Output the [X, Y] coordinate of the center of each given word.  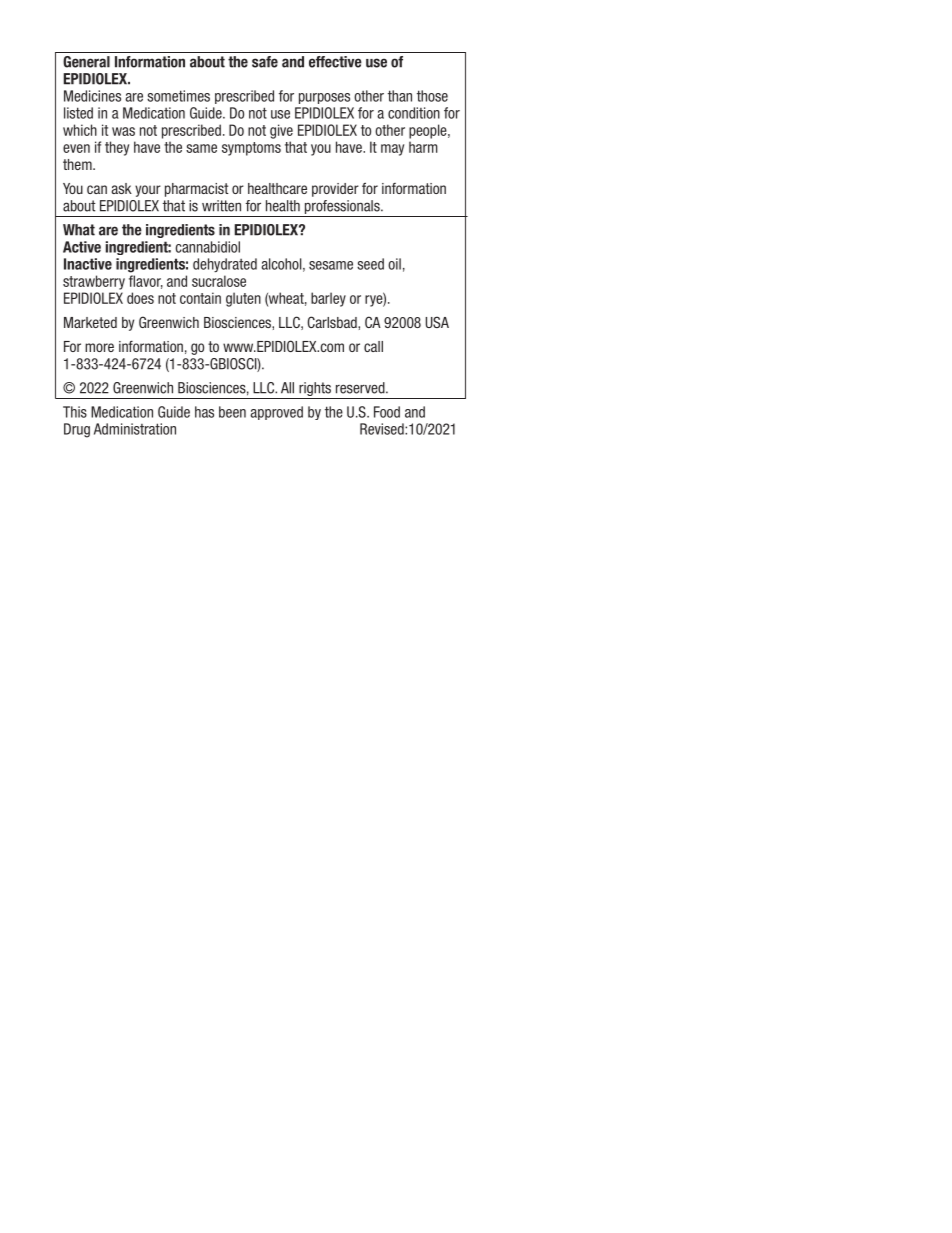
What [79, 230]
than [400, 96]
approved [276, 413]
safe [265, 62]
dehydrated [225, 265]
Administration [135, 429]
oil [394, 264]
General [86, 62]
